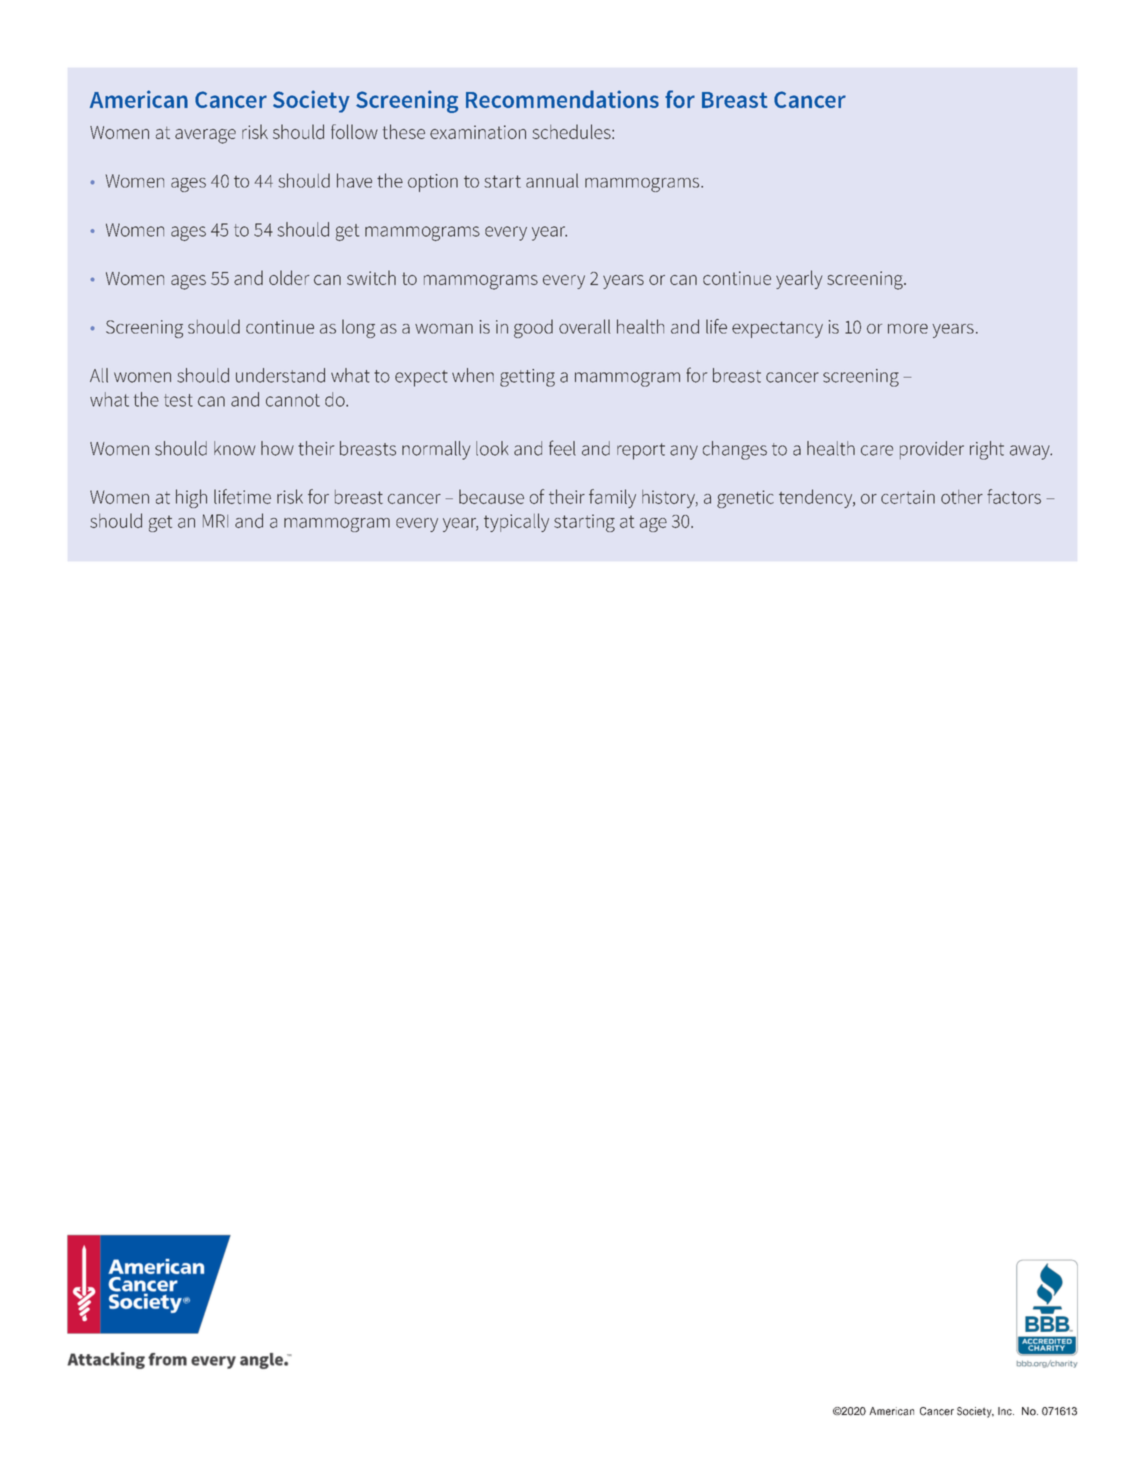 Image resolution: width=1145 pixels, height=1482 pixels. What do you see at coordinates (612, 498) in the screenshot?
I see `family` at bounding box center [612, 498].
